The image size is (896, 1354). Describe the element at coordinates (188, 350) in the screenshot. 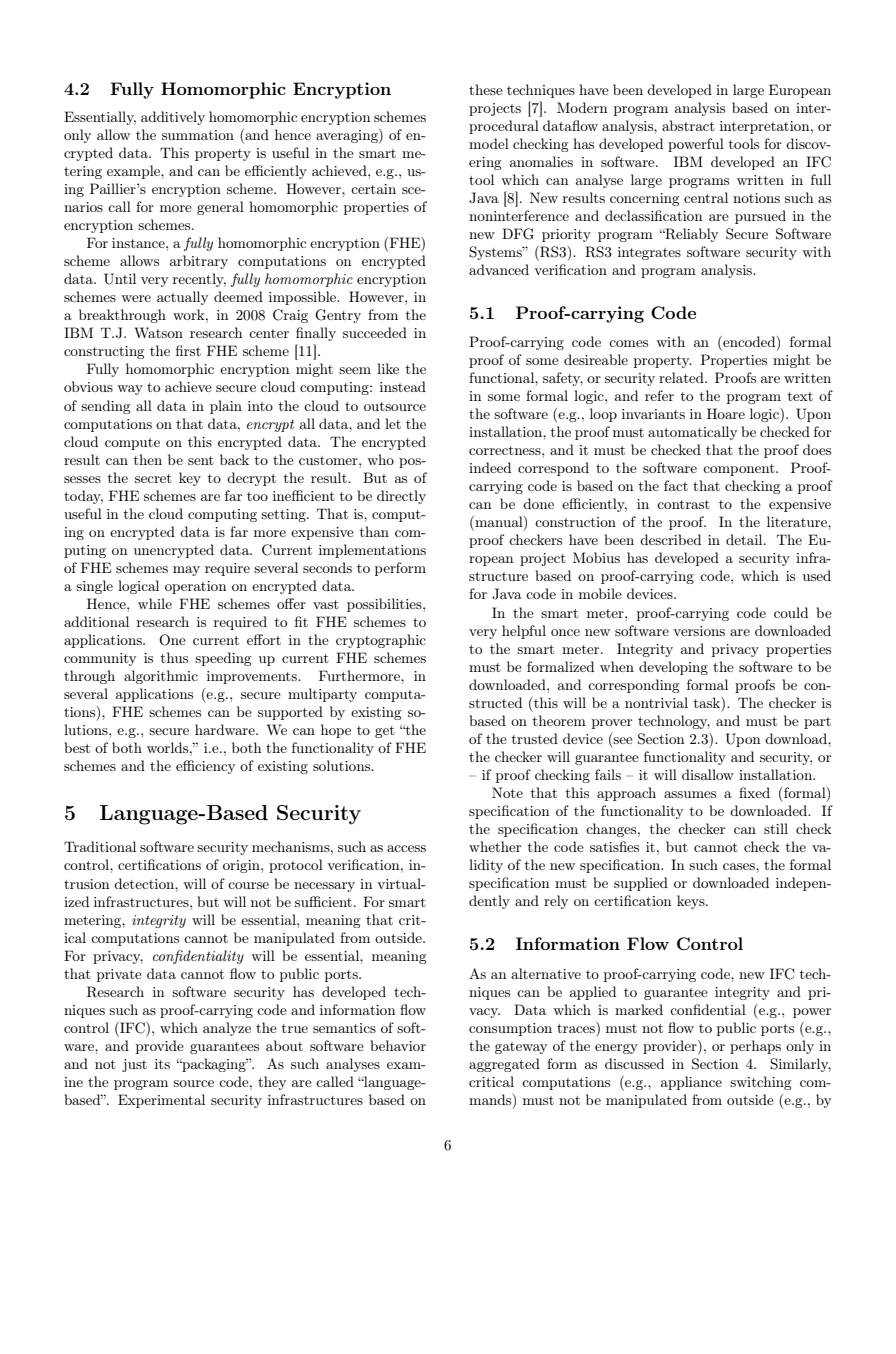

I see `first` at that location.
